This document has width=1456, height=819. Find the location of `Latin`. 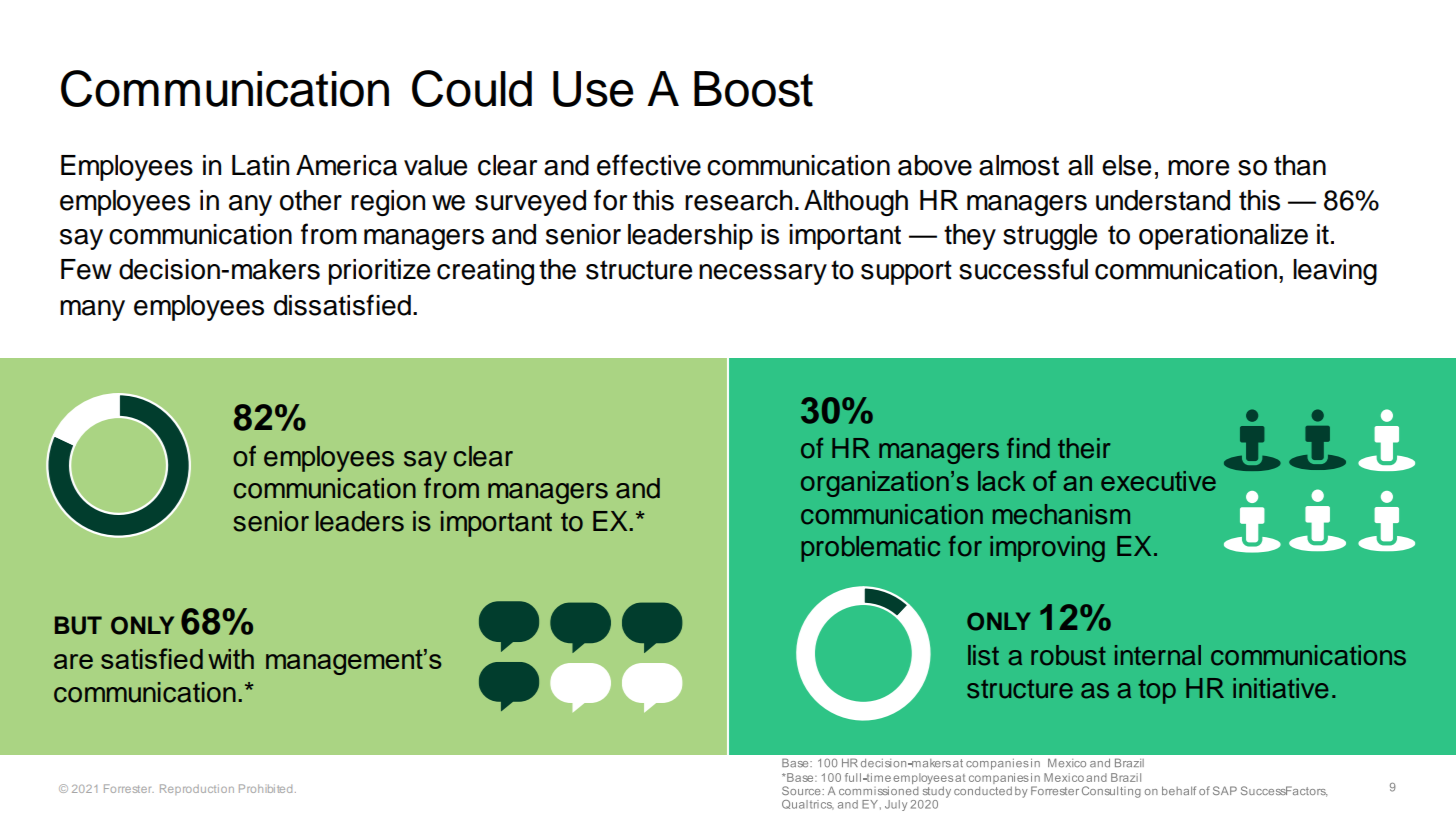

Latin is located at coordinates (260, 165).
